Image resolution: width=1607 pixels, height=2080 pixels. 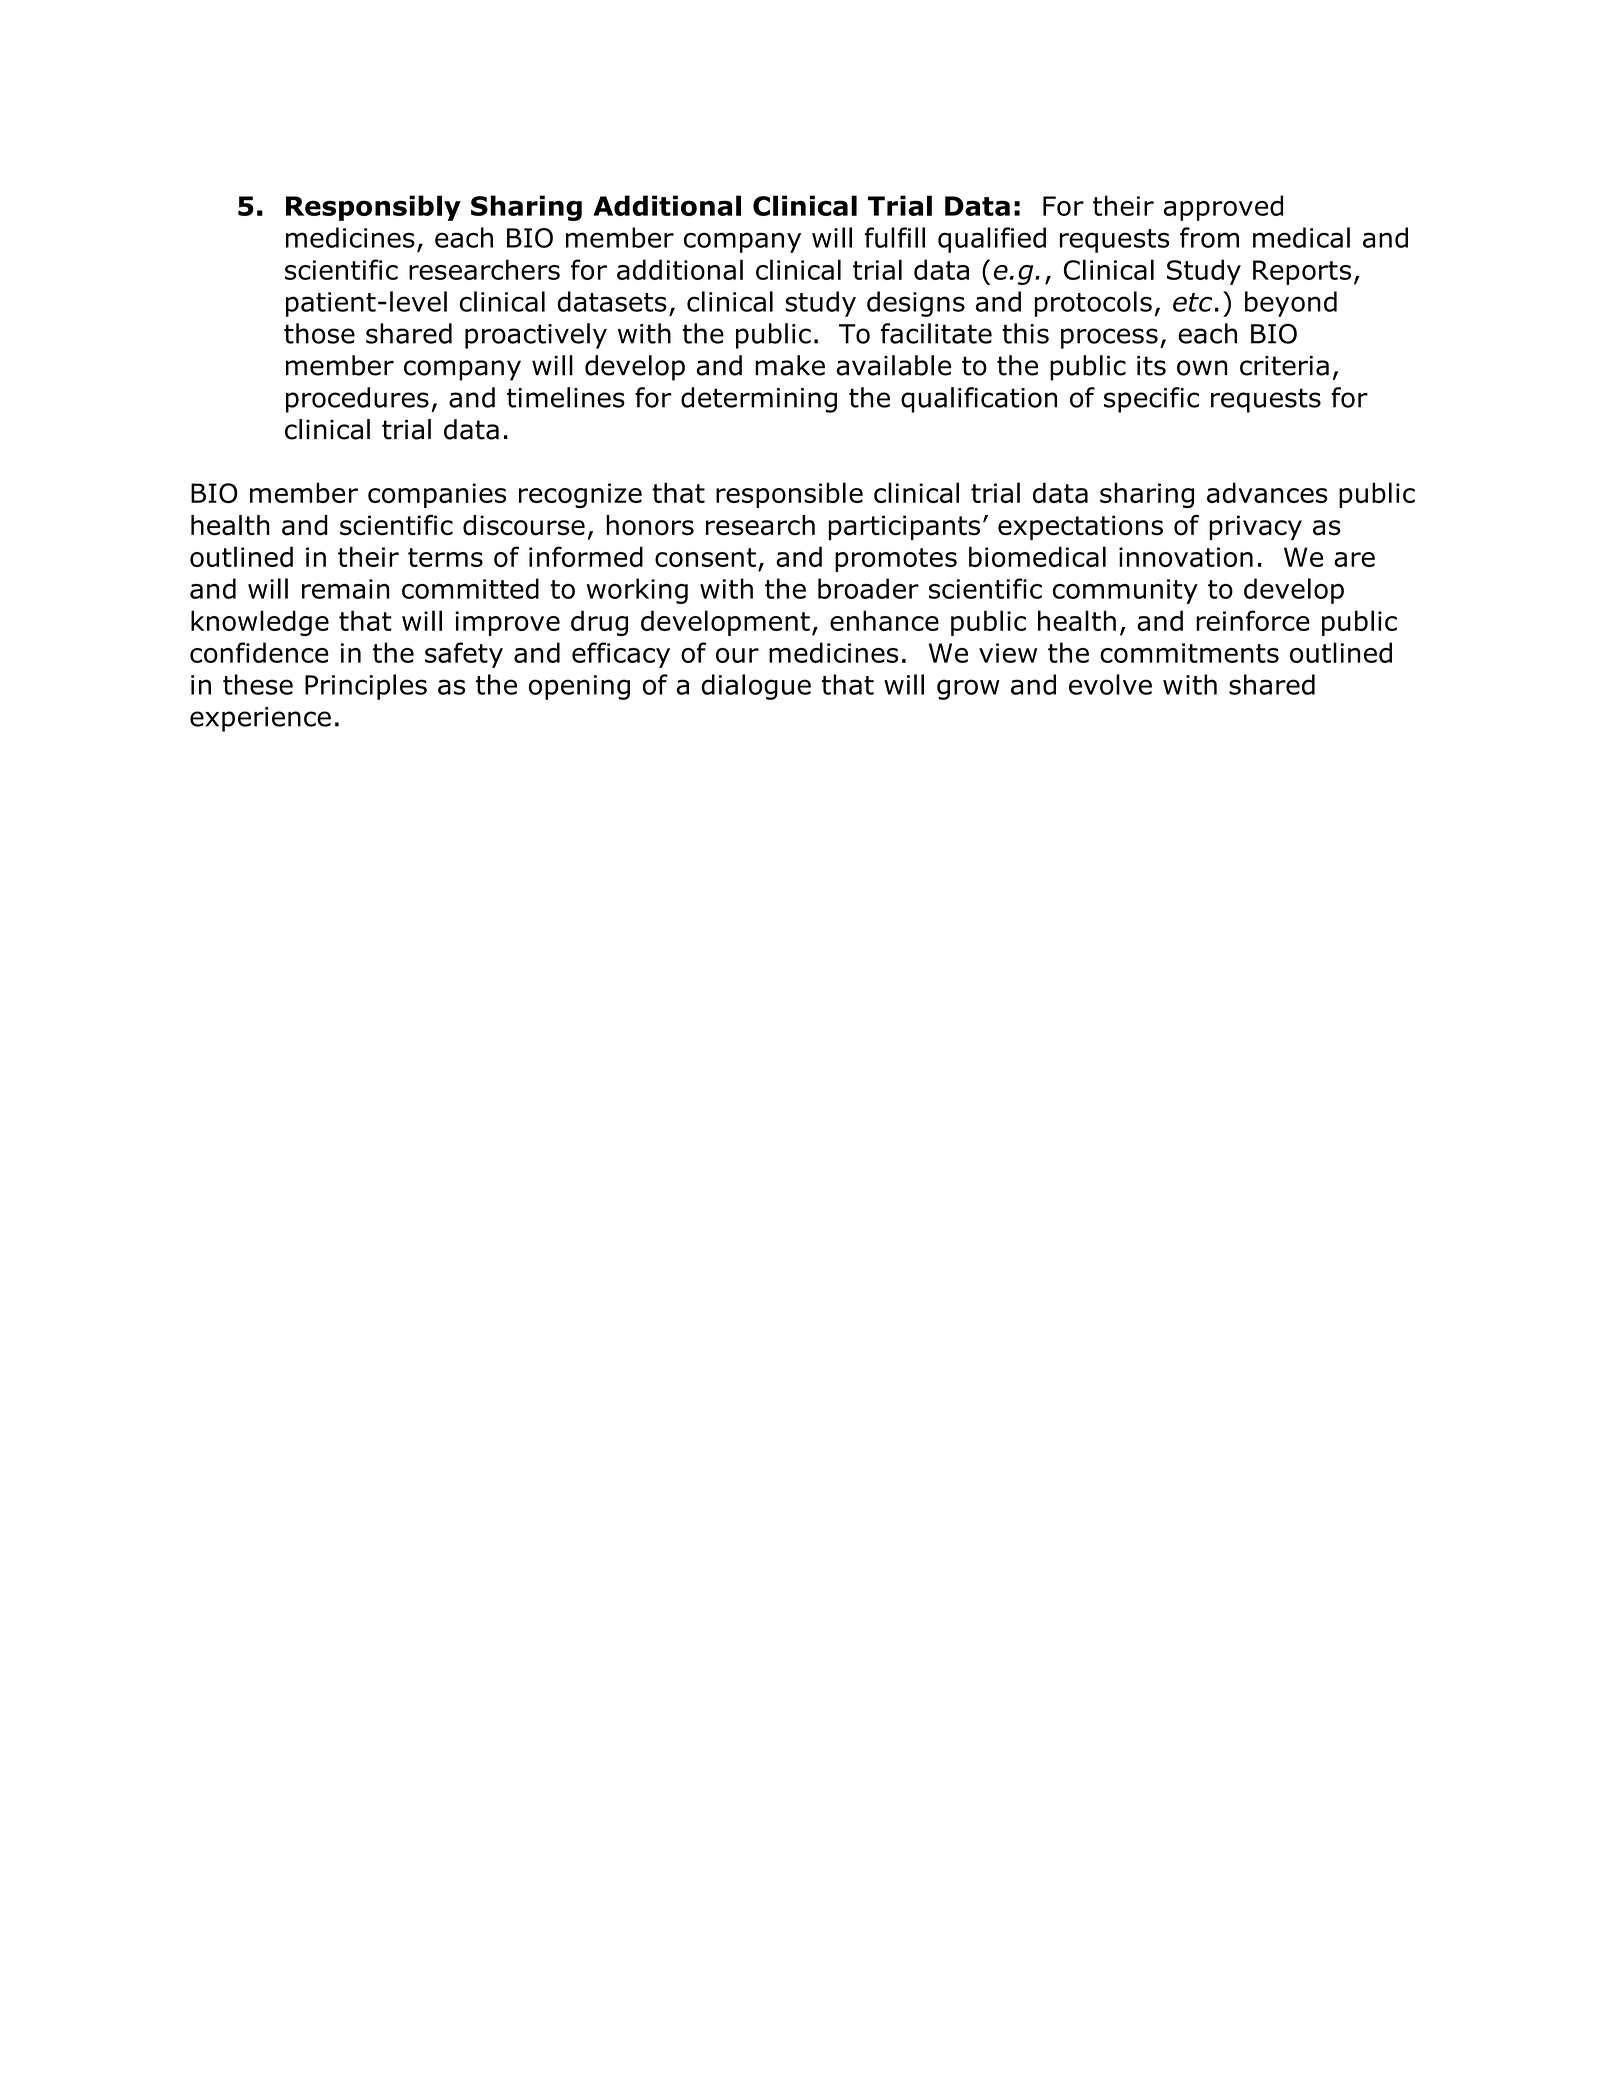 What do you see at coordinates (1267, 492) in the screenshot?
I see `advances` at bounding box center [1267, 492].
